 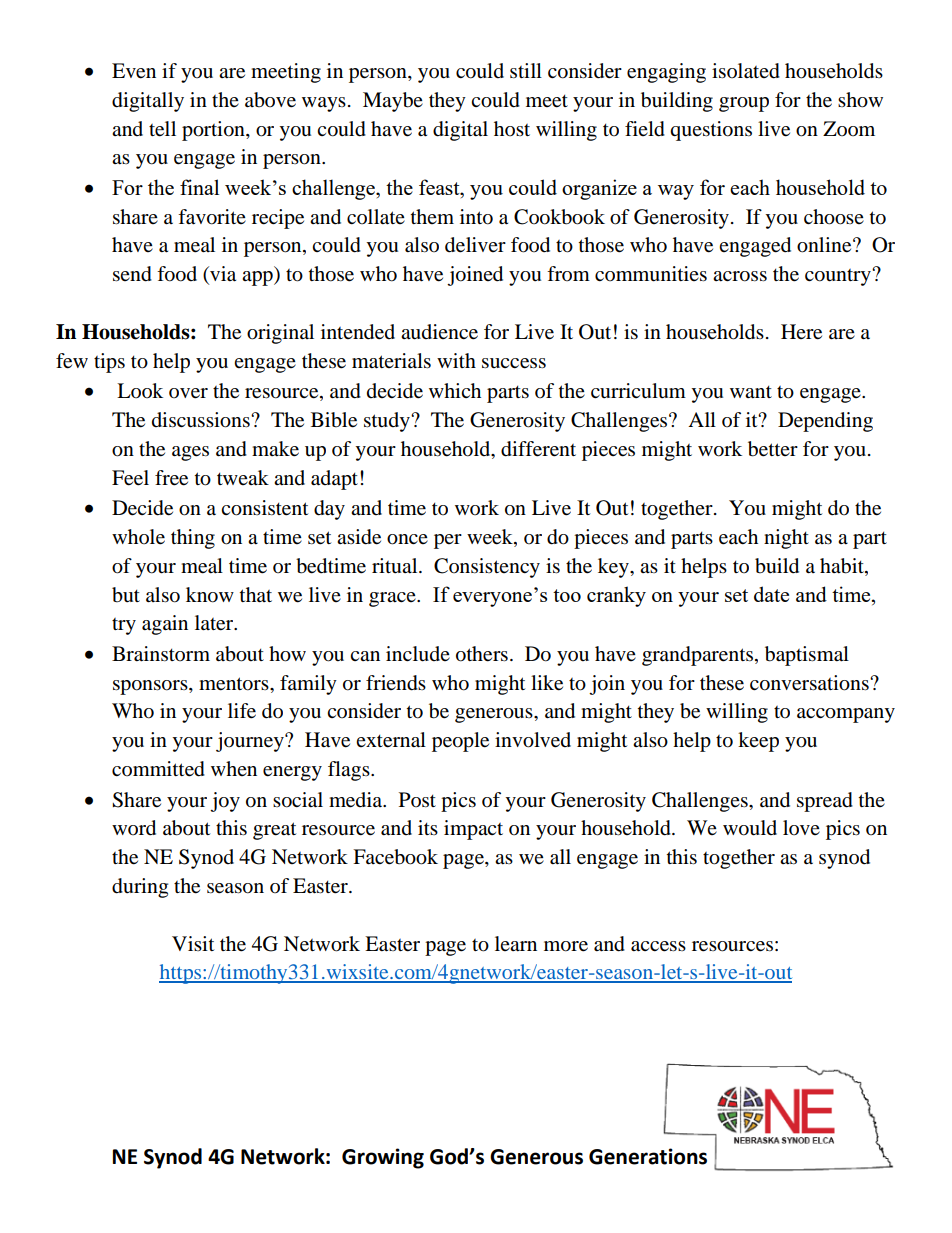 I want to click on Generations, so click(x=648, y=1156).
